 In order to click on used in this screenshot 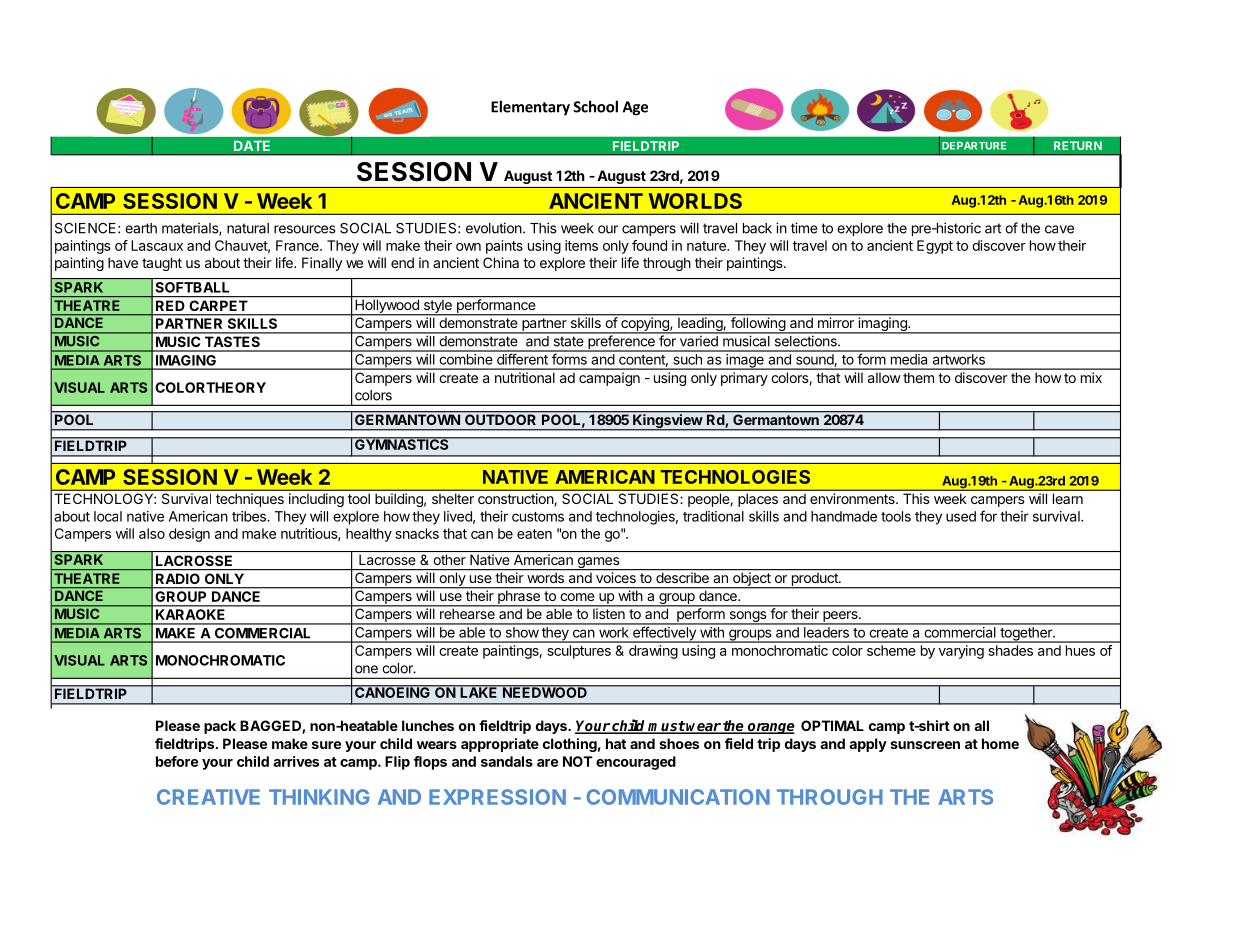, I will do `click(961, 516)`.
